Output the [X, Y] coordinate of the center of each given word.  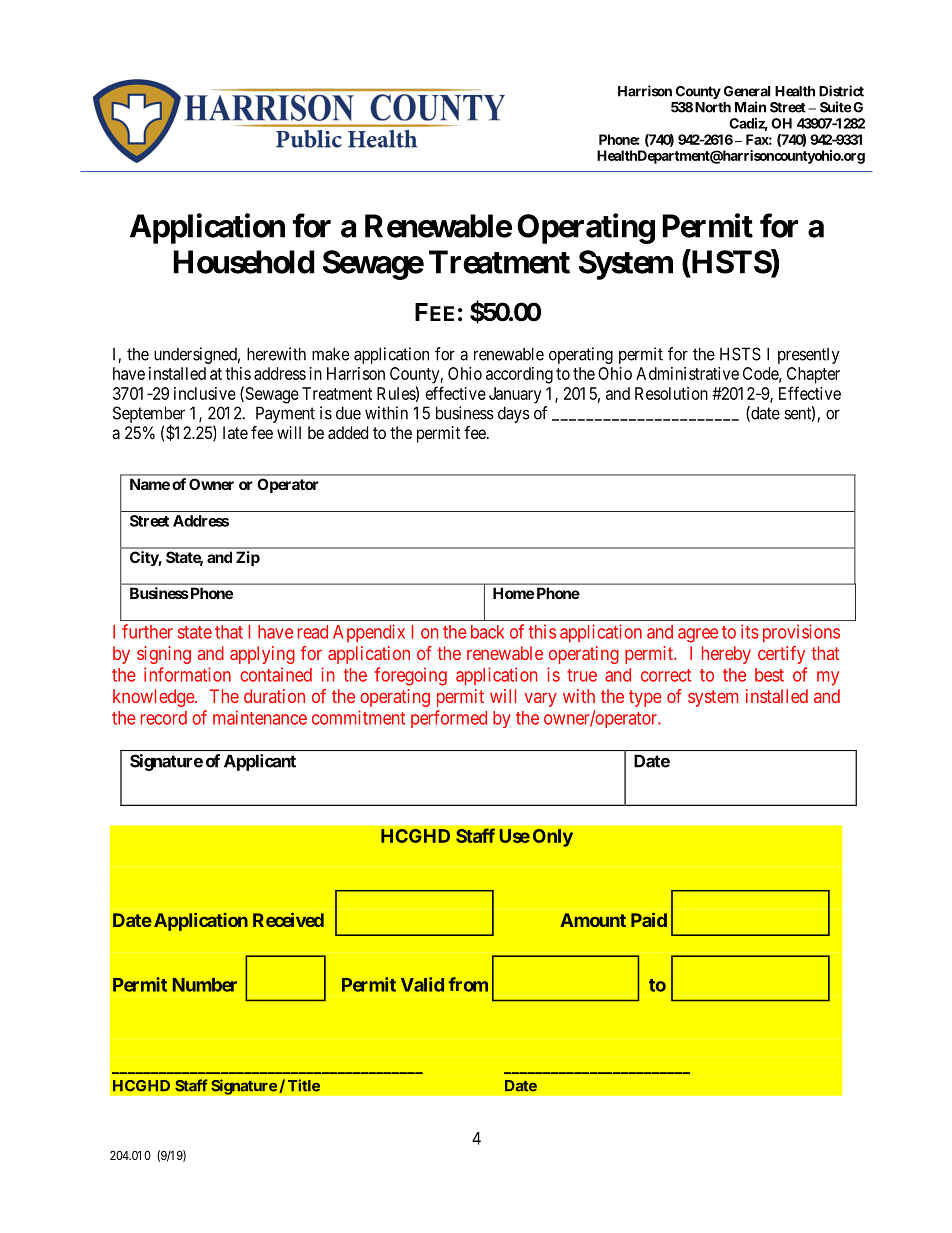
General [747, 91]
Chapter [813, 375]
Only [553, 838]
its [750, 631]
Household [244, 262]
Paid [649, 920]
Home [513, 593]
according [519, 375]
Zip [248, 558]
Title [304, 1085]
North [713, 107]
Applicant [260, 762]
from [468, 984]
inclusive [205, 393]
